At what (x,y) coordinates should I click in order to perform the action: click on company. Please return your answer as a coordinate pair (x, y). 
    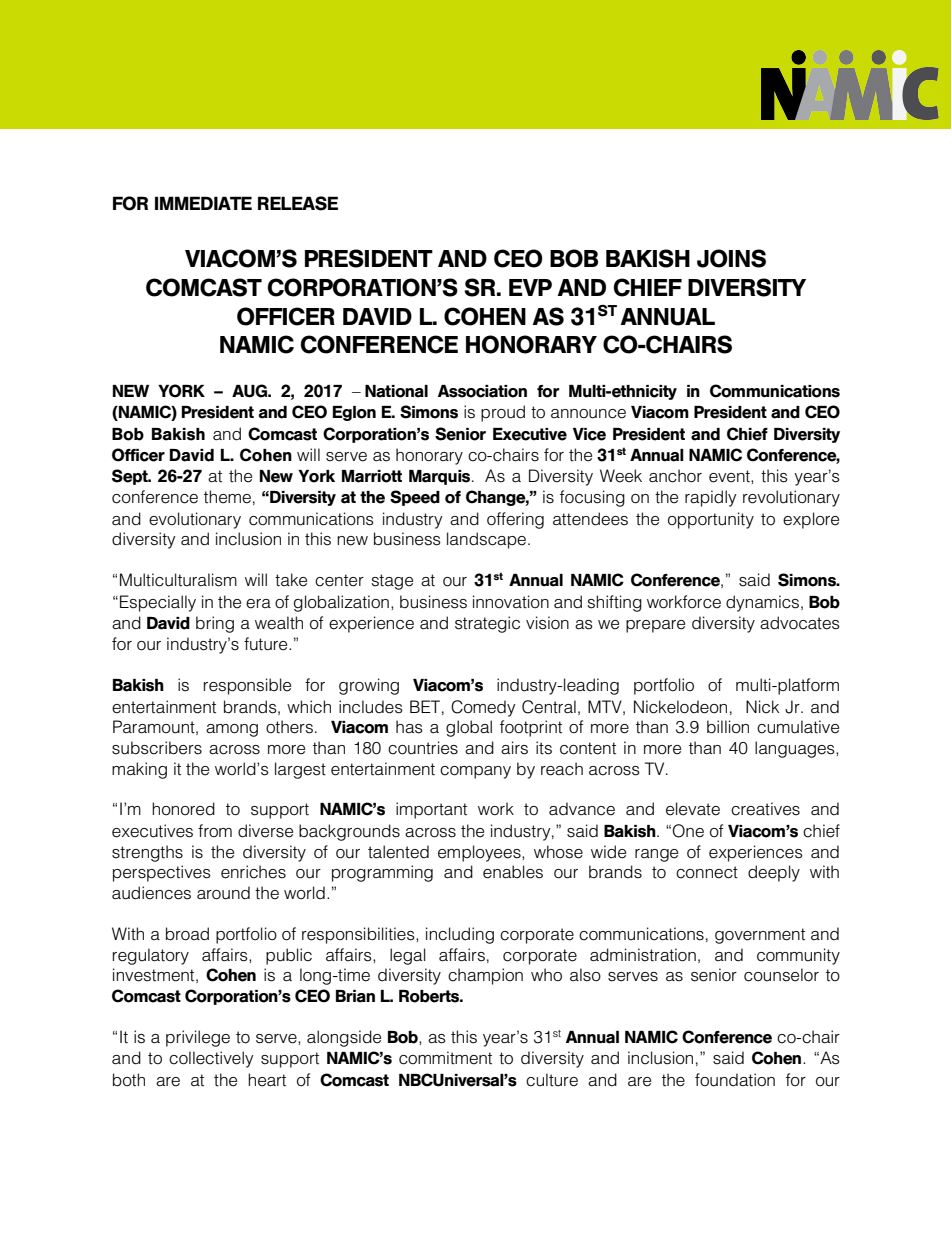
    Looking at the image, I should click on (475, 772).
